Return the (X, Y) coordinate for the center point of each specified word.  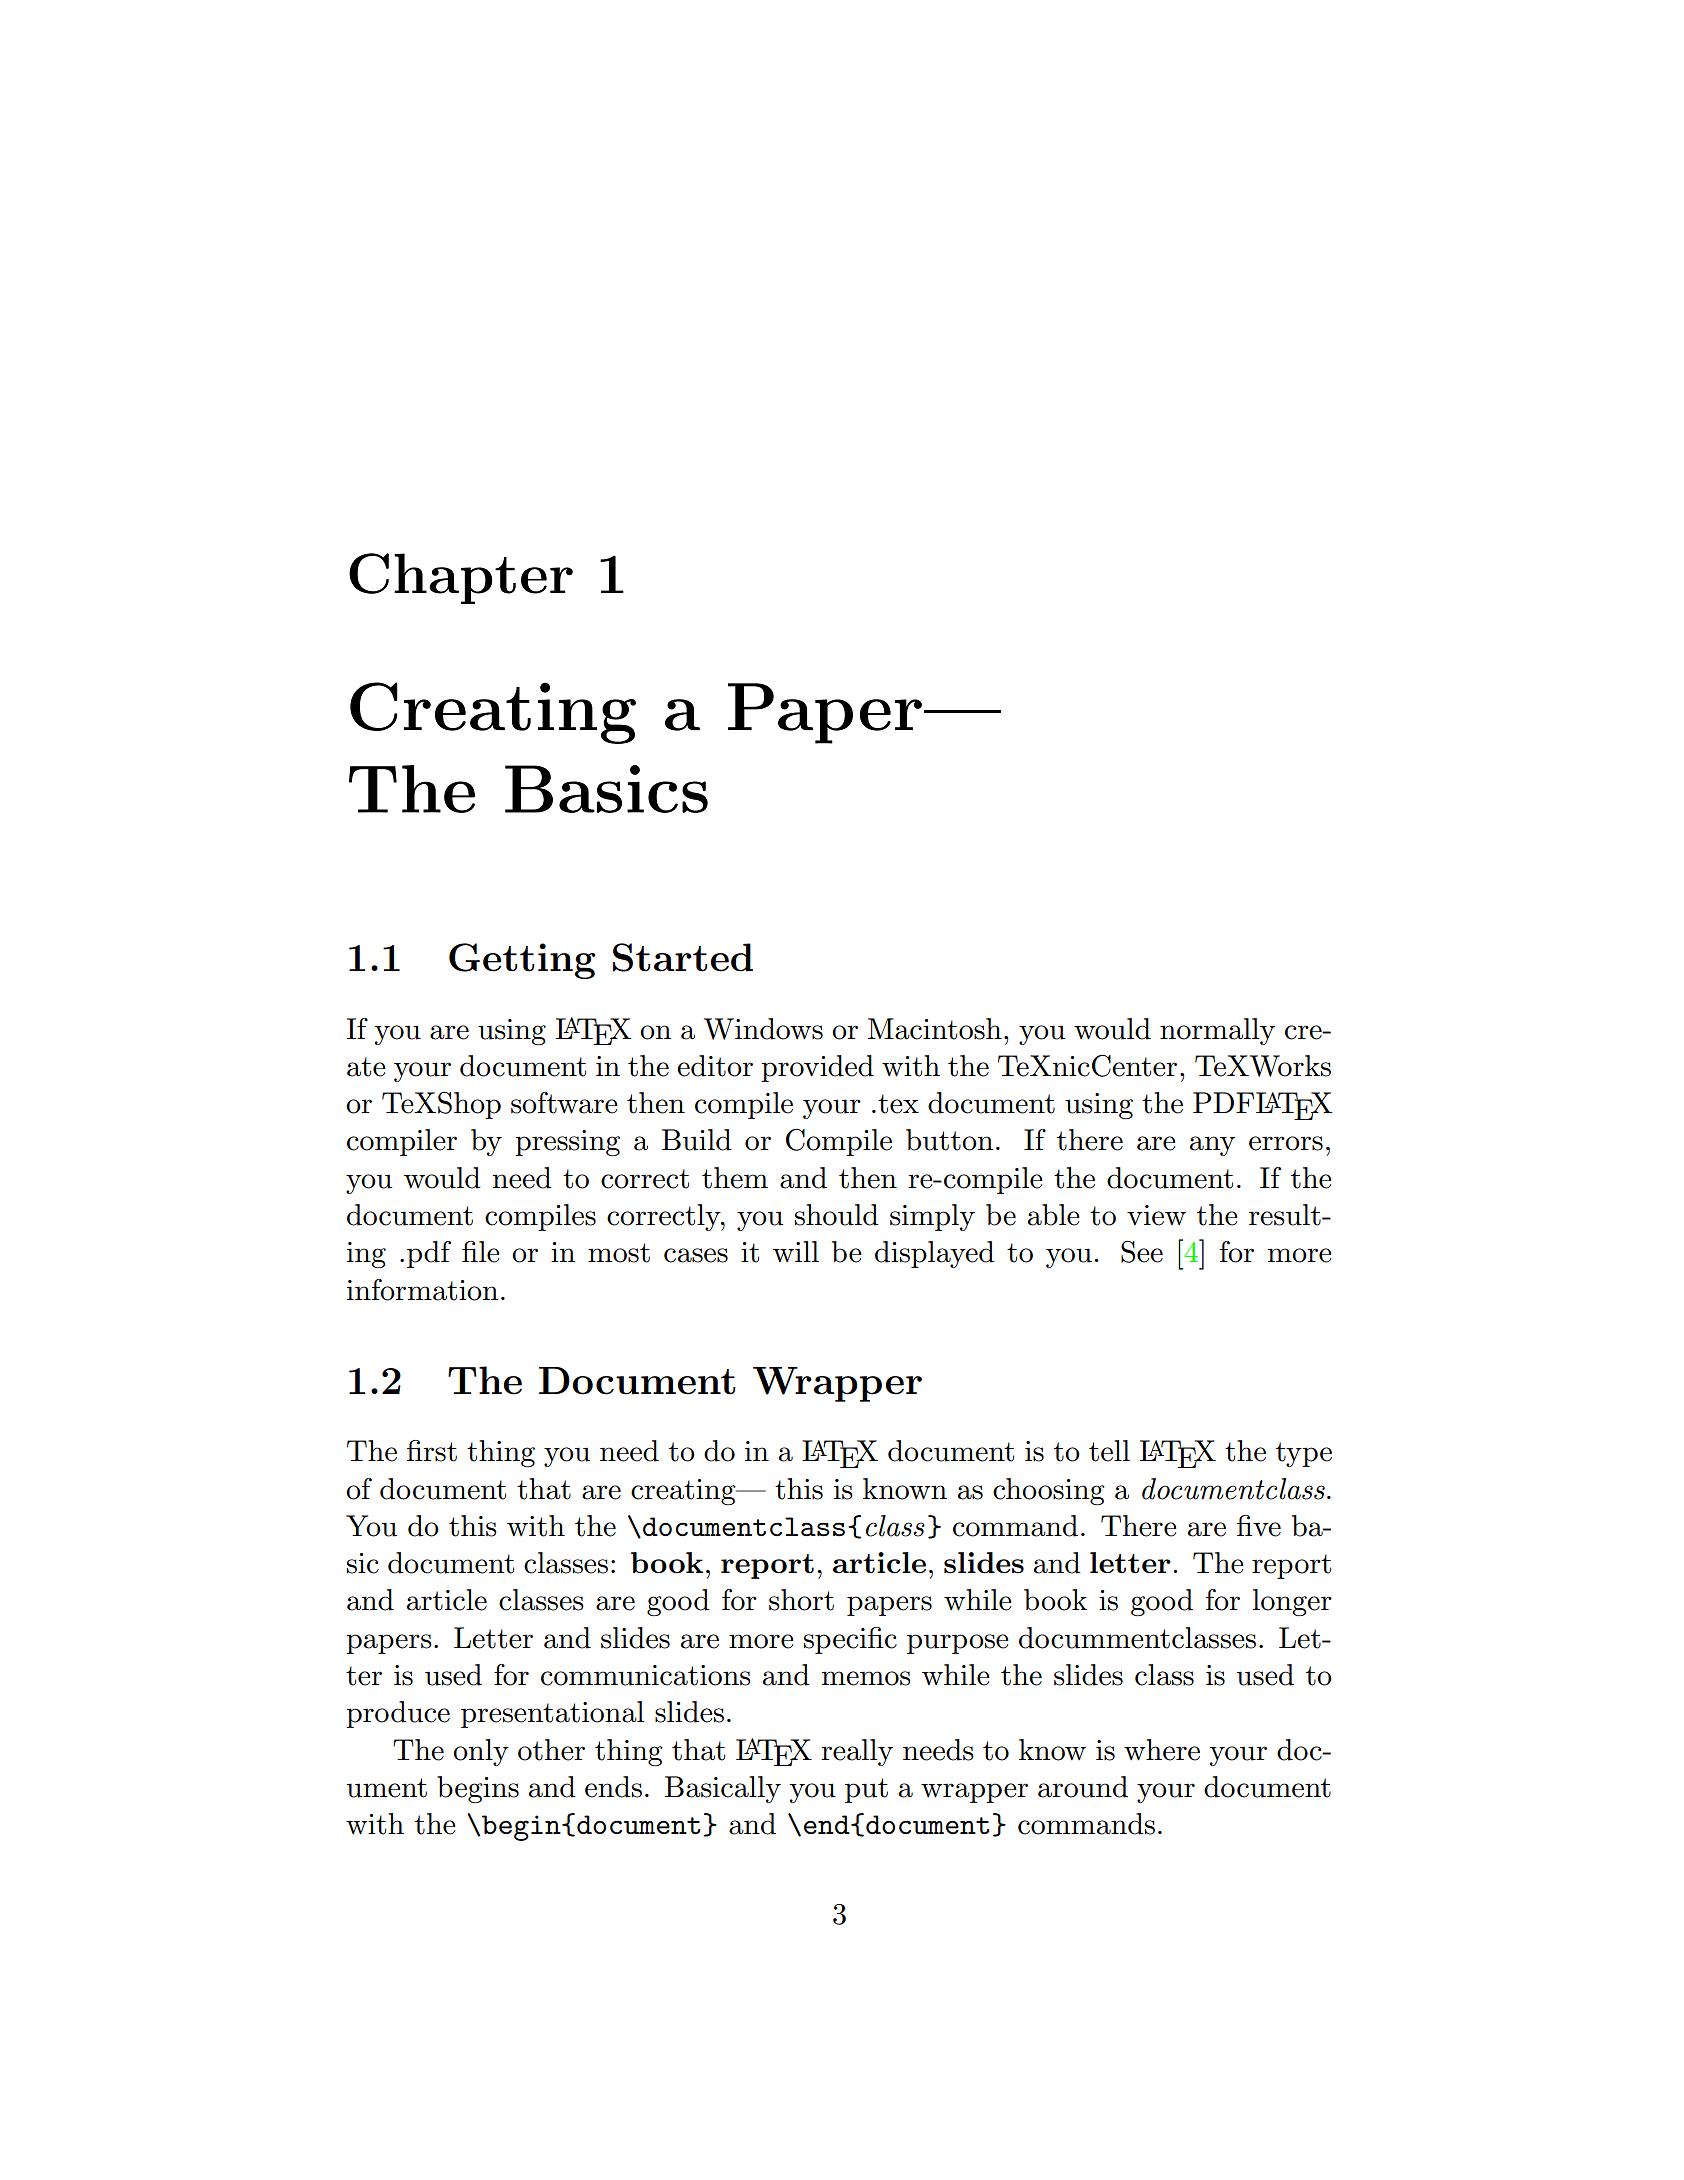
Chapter (461, 578)
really (857, 1752)
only (481, 1752)
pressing (567, 1143)
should (837, 1215)
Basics (606, 789)
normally (1217, 1031)
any (1212, 1146)
